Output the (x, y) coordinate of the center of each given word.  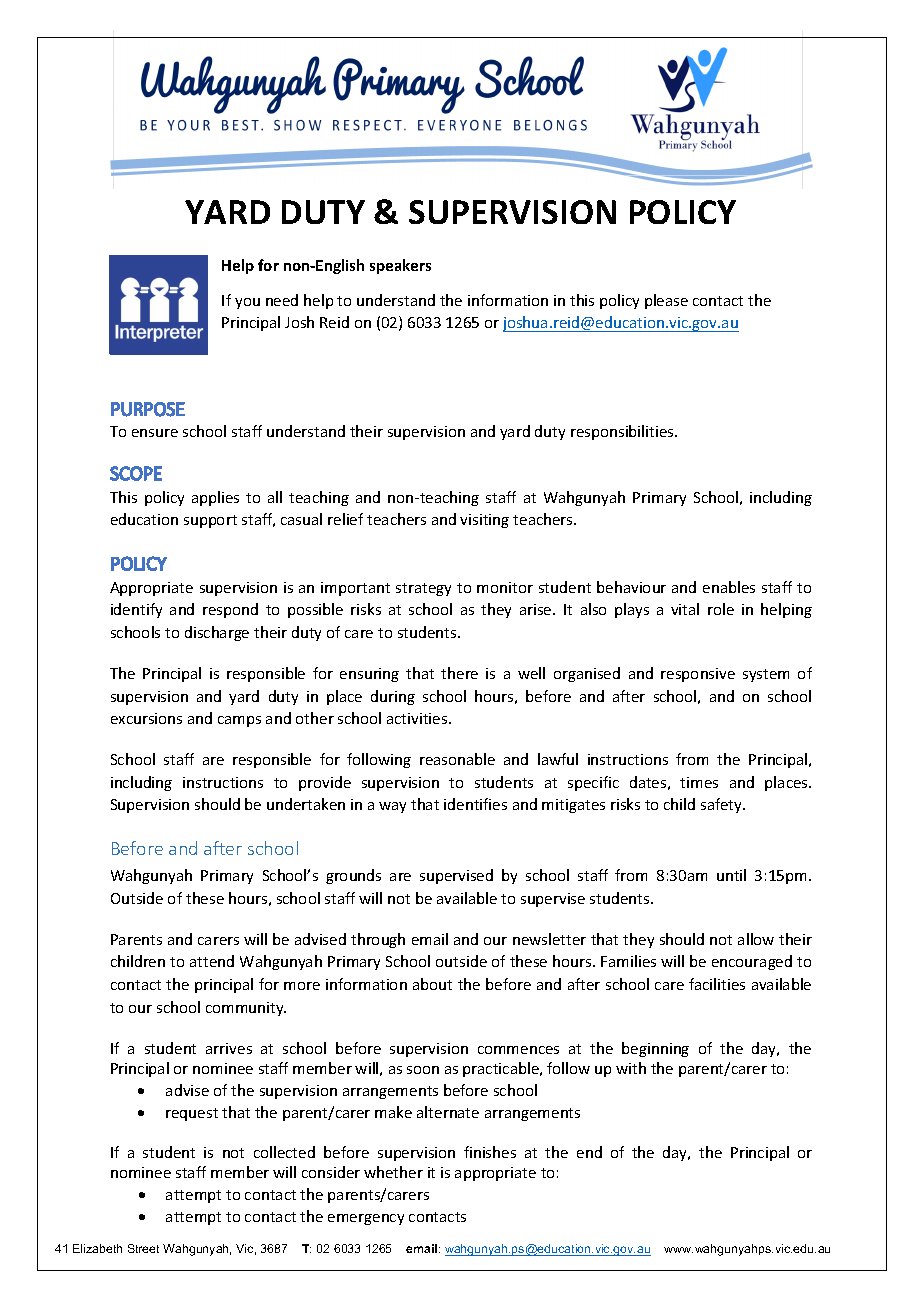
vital (685, 609)
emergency (366, 1219)
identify (136, 610)
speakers (400, 266)
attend (212, 961)
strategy (423, 589)
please (666, 301)
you (247, 303)
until (731, 875)
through (378, 940)
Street (143, 1248)
